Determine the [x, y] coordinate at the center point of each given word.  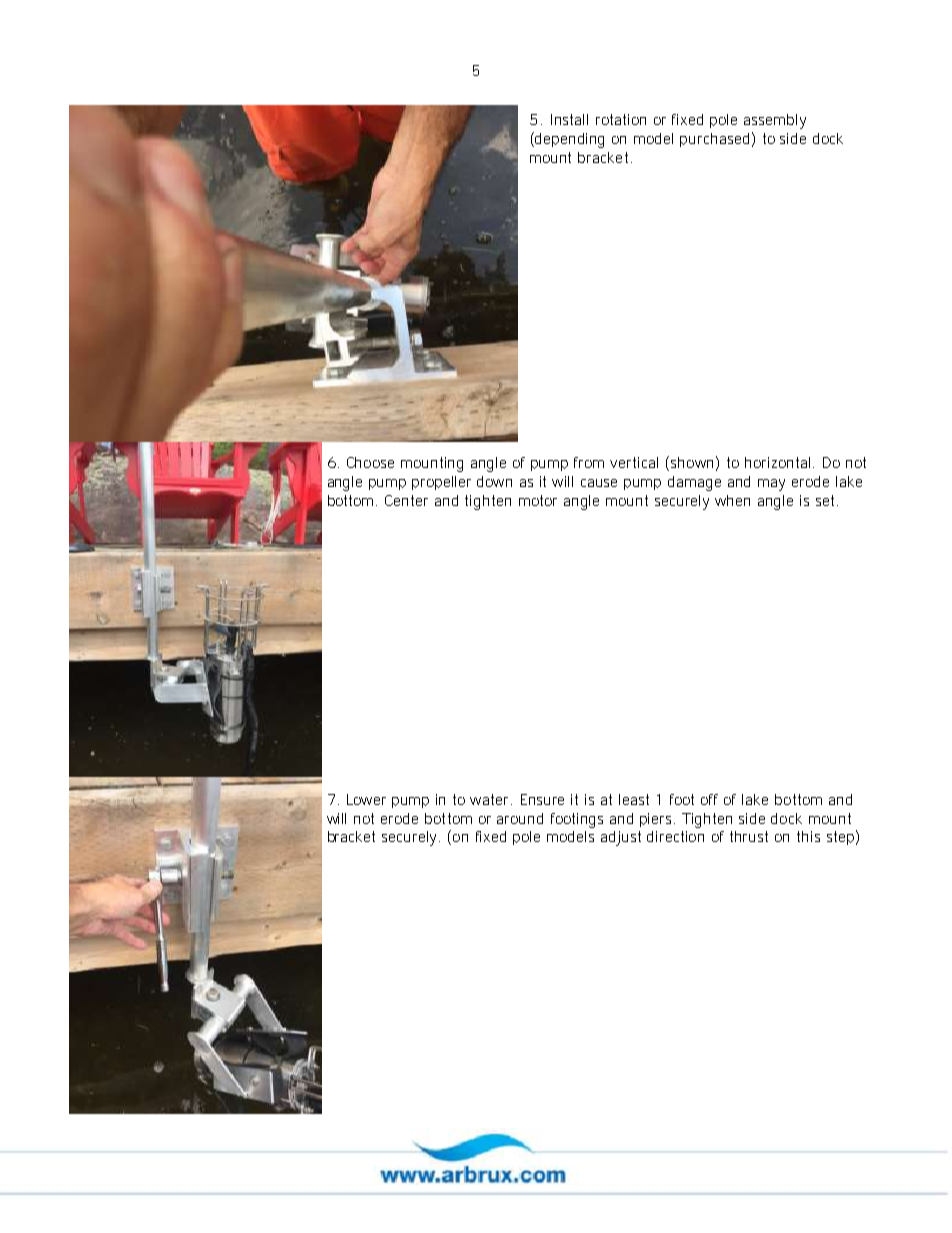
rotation [621, 119]
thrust [749, 836]
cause [599, 483]
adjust [621, 838]
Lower [366, 799]
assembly [775, 121]
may [771, 485]
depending [569, 140]
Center [406, 500]
